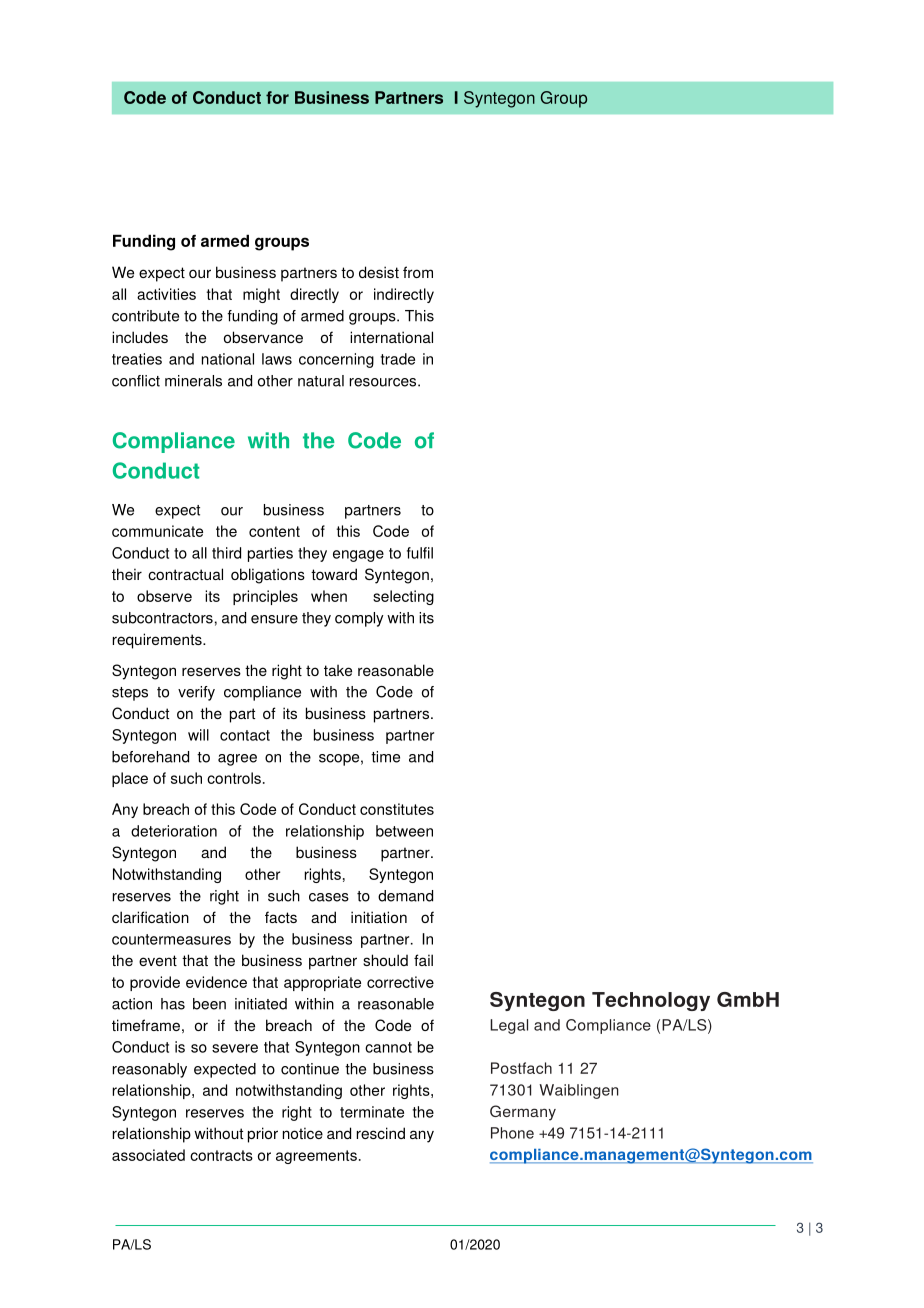  Describe the element at coordinates (379, 272) in the image. I see `desist` at that location.
